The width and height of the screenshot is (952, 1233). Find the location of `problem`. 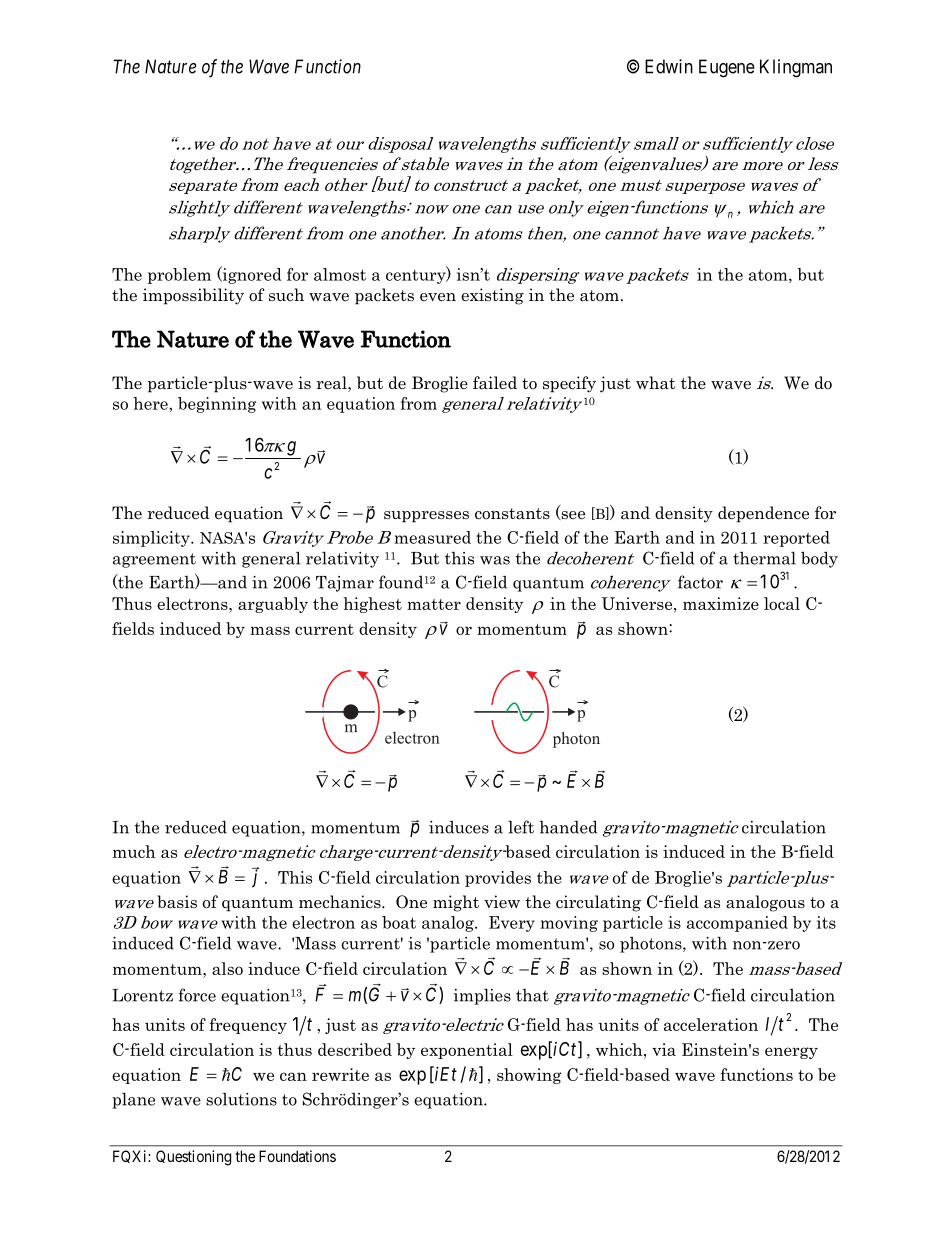

problem is located at coordinates (179, 276).
